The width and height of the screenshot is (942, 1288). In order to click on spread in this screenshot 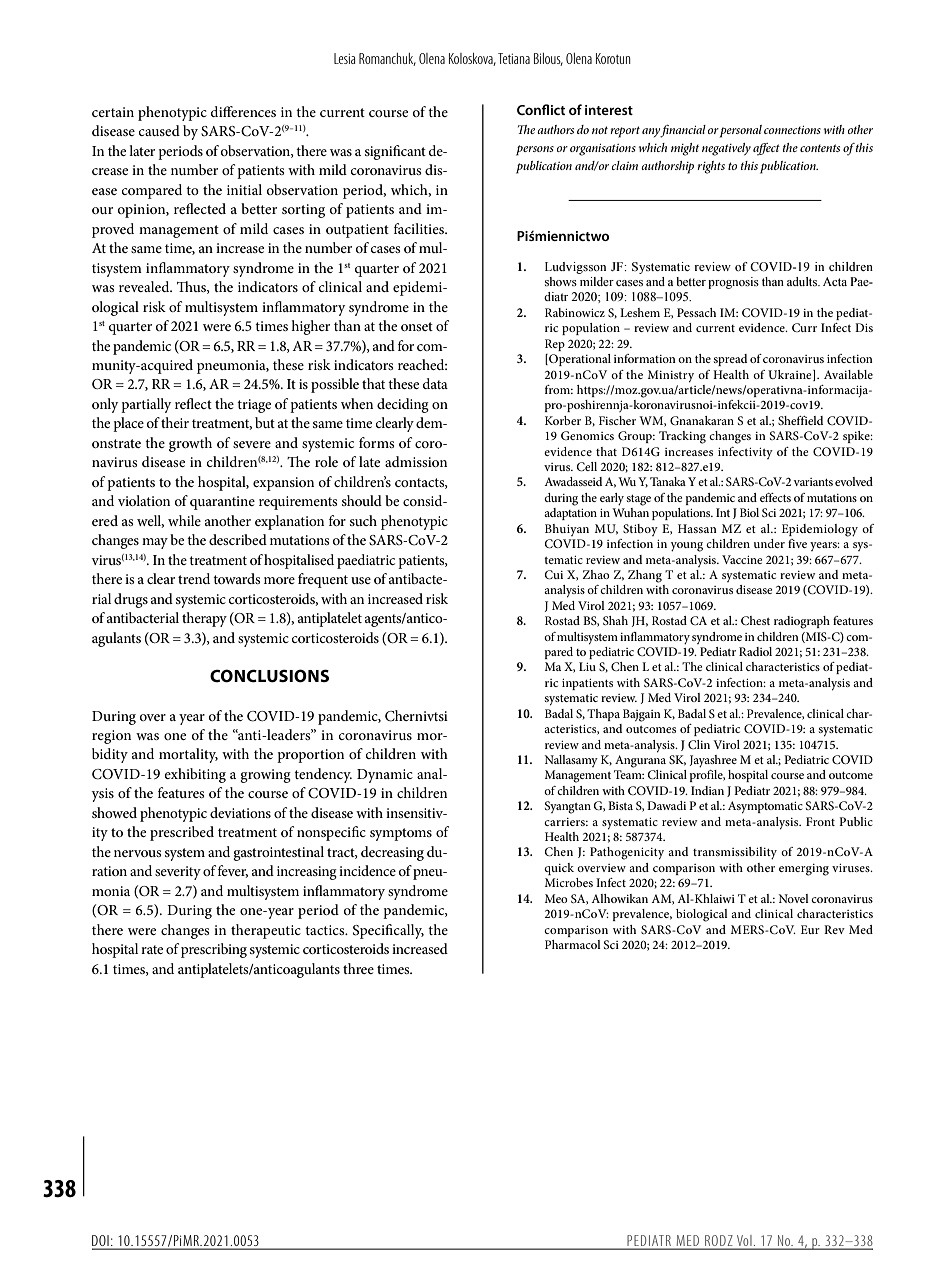, I will do `click(730, 360)`.
